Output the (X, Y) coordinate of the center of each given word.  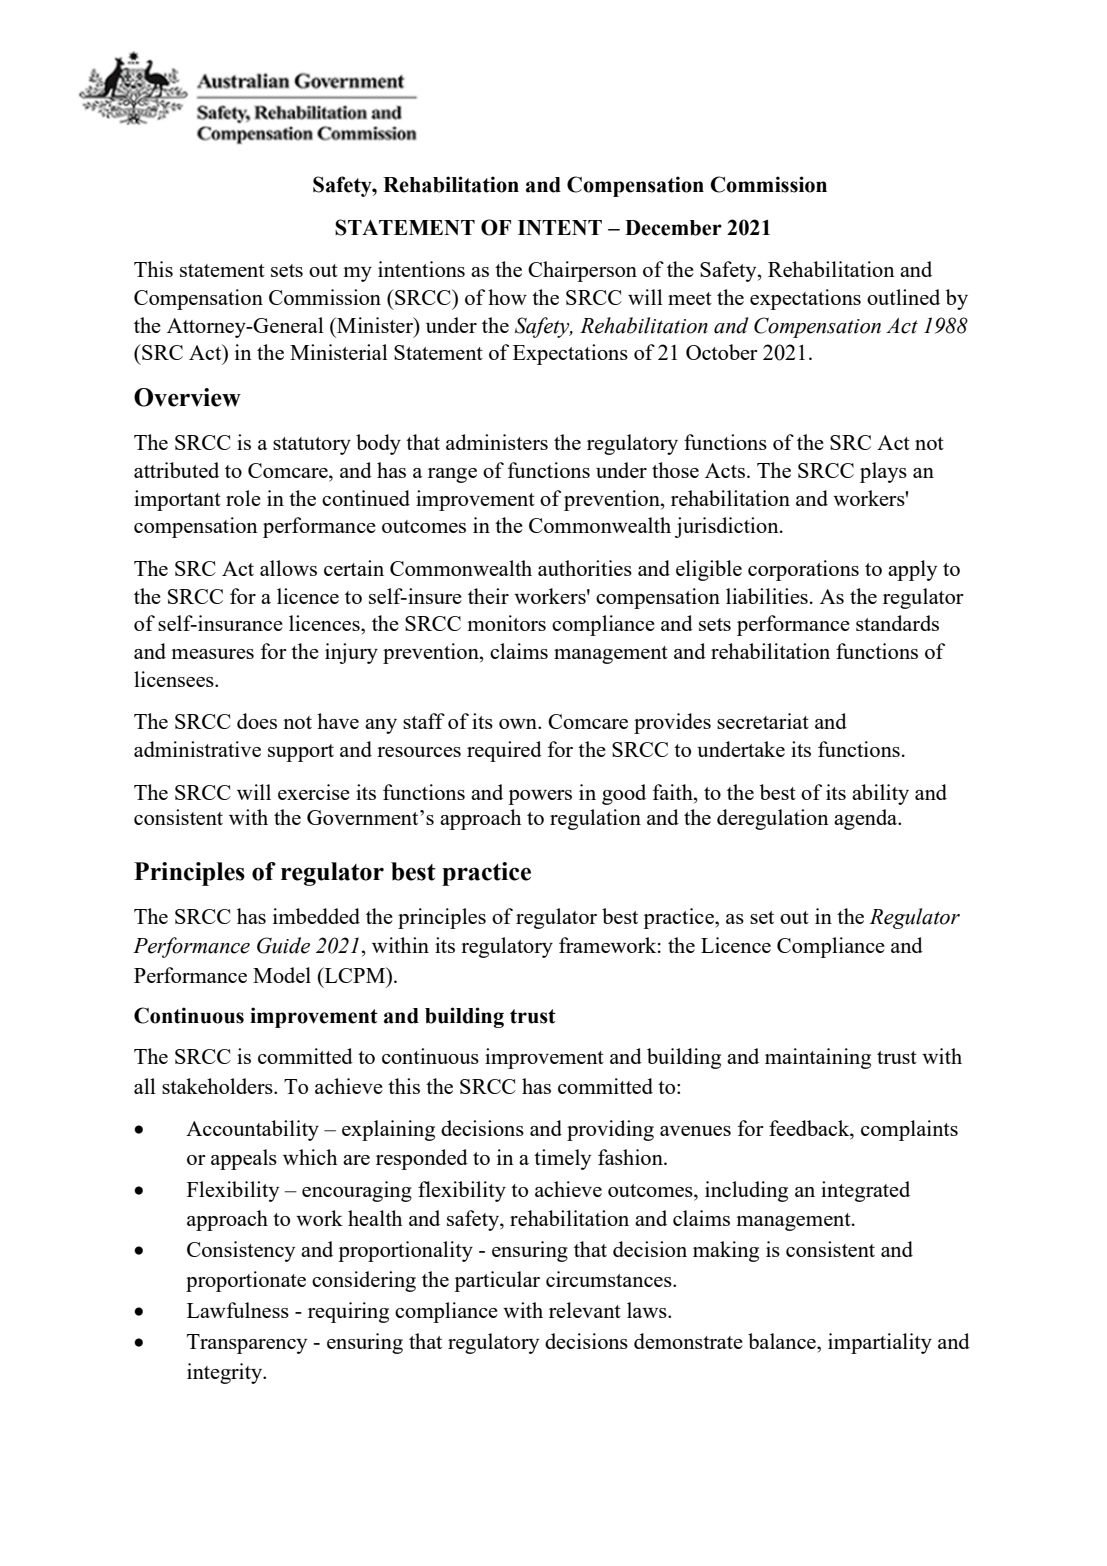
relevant (585, 1310)
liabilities (767, 596)
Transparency (247, 1344)
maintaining (818, 1058)
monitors (507, 623)
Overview (187, 397)
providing (610, 1130)
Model (282, 975)
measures (213, 654)
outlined (903, 297)
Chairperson (582, 271)
